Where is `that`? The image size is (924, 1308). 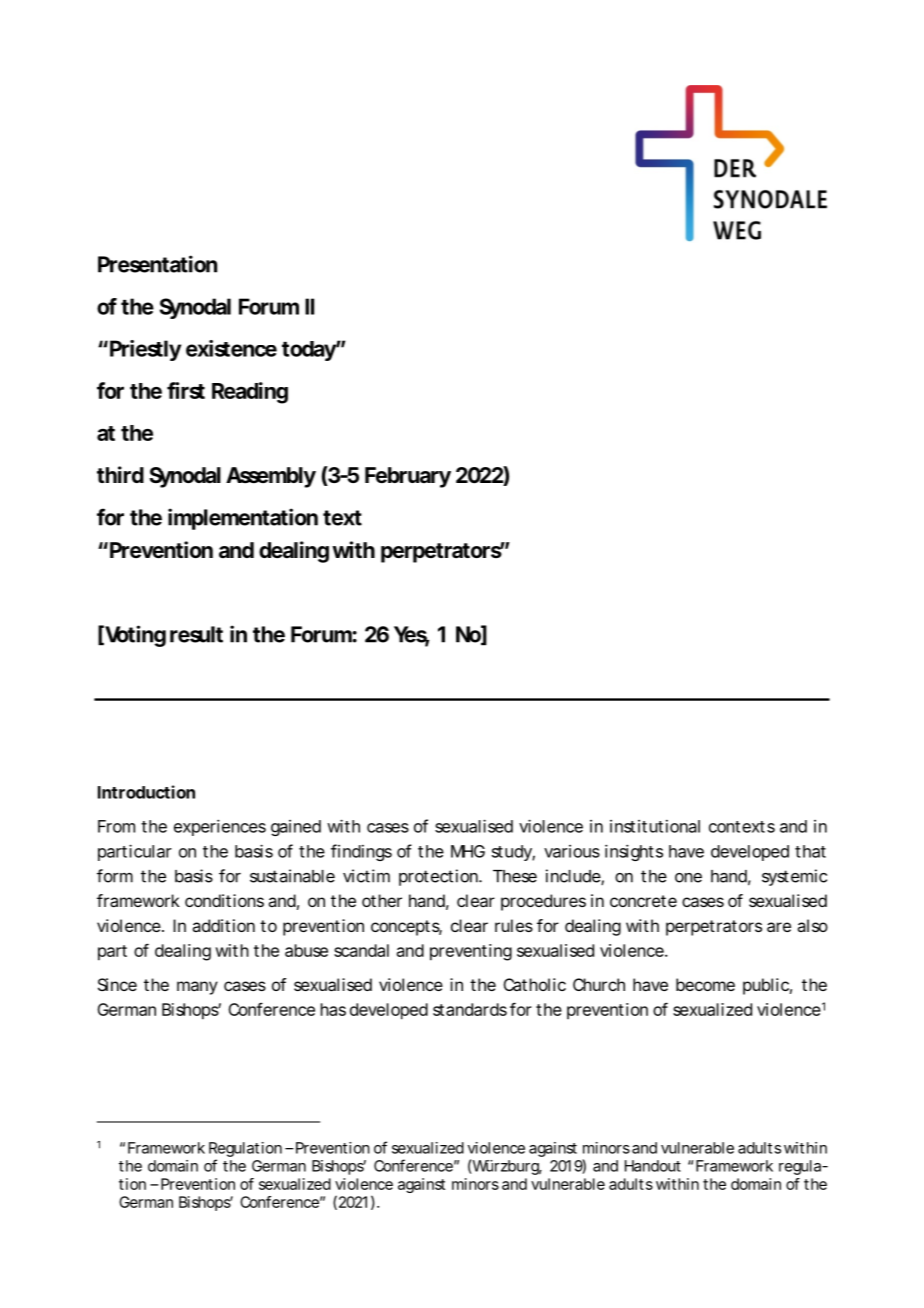 that is located at coordinates (810, 851).
